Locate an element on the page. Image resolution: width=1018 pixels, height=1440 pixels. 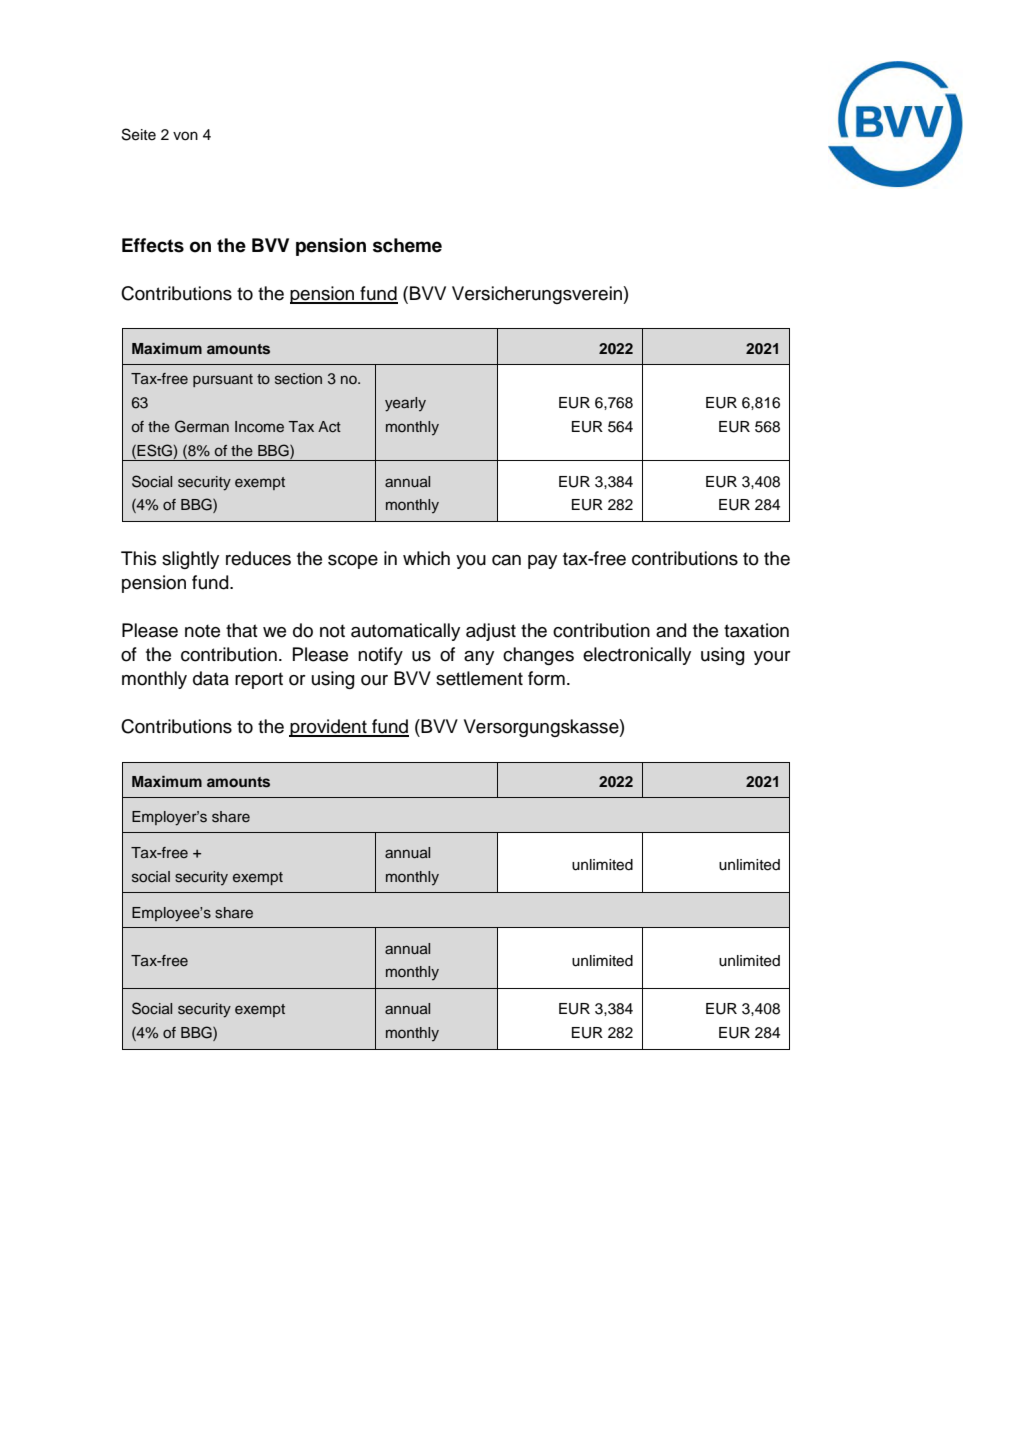
Seite is located at coordinates (139, 134).
